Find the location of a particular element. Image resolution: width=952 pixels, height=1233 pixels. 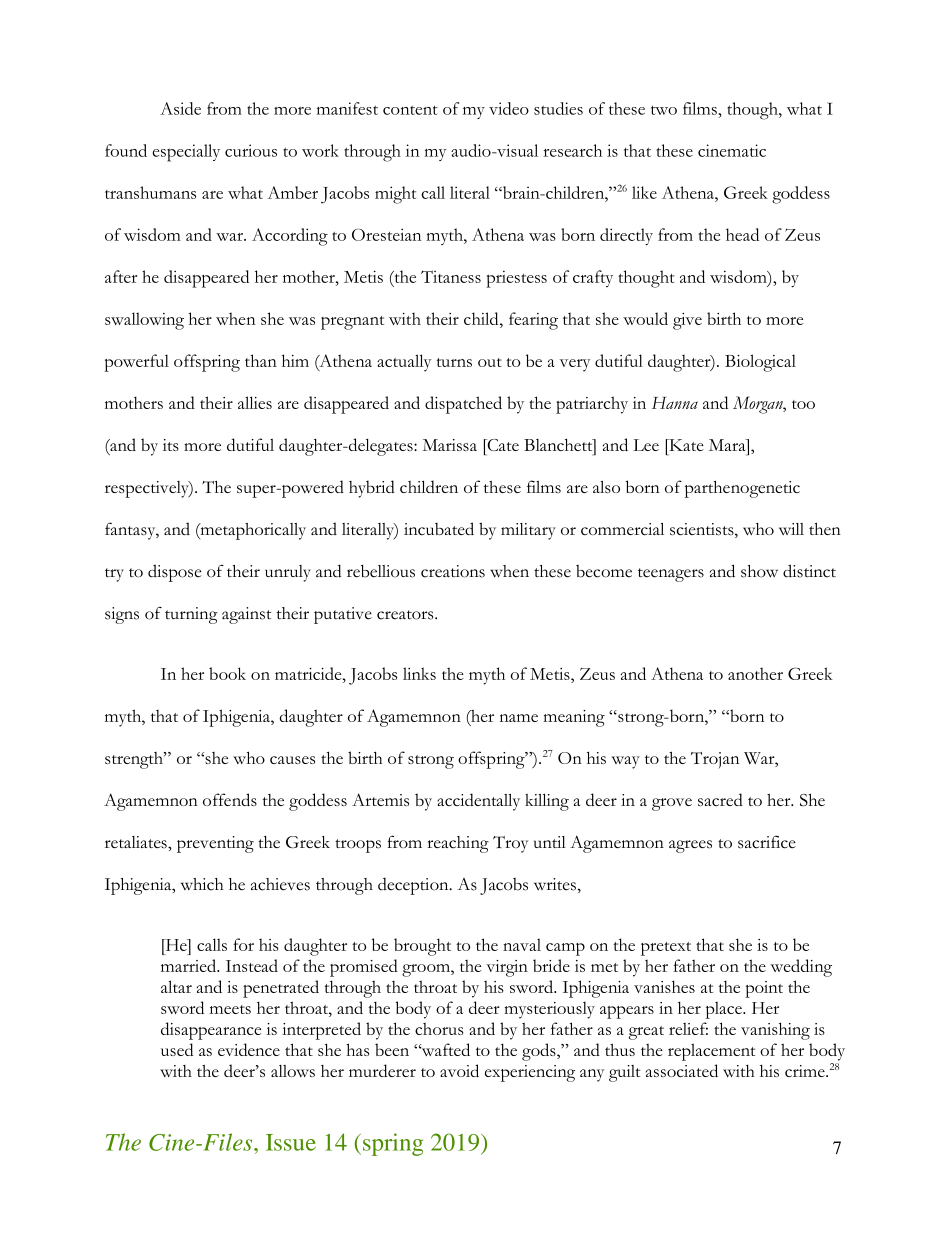

Trojan is located at coordinates (715, 760).
